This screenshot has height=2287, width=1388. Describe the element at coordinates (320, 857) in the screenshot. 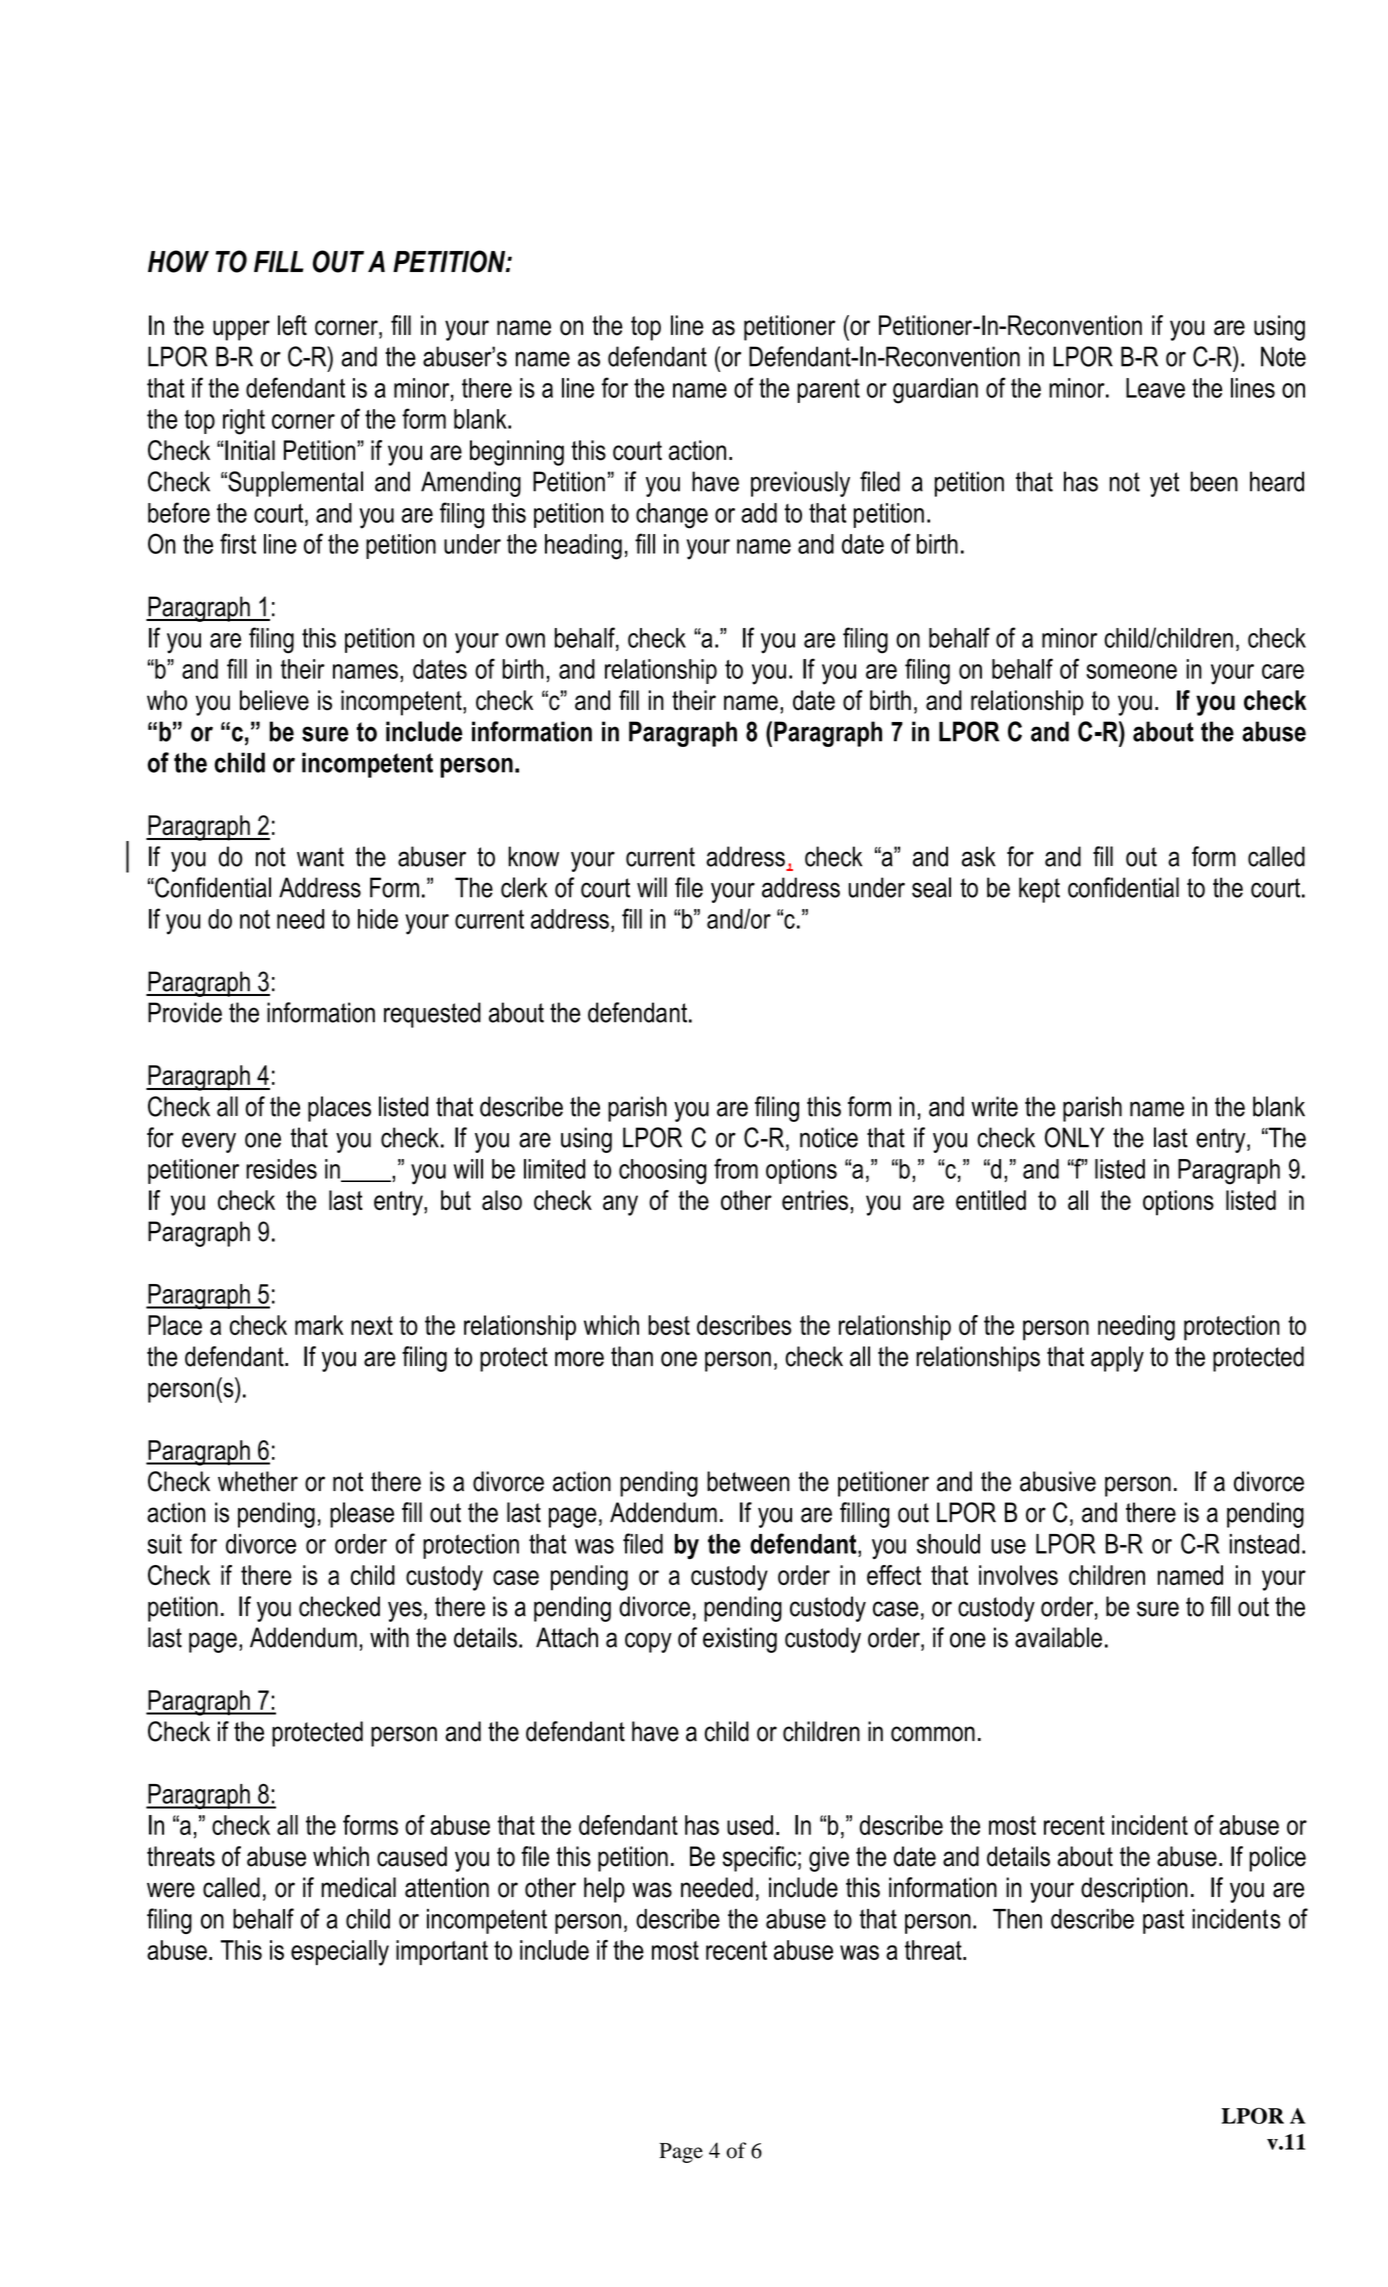

I see `want` at that location.
